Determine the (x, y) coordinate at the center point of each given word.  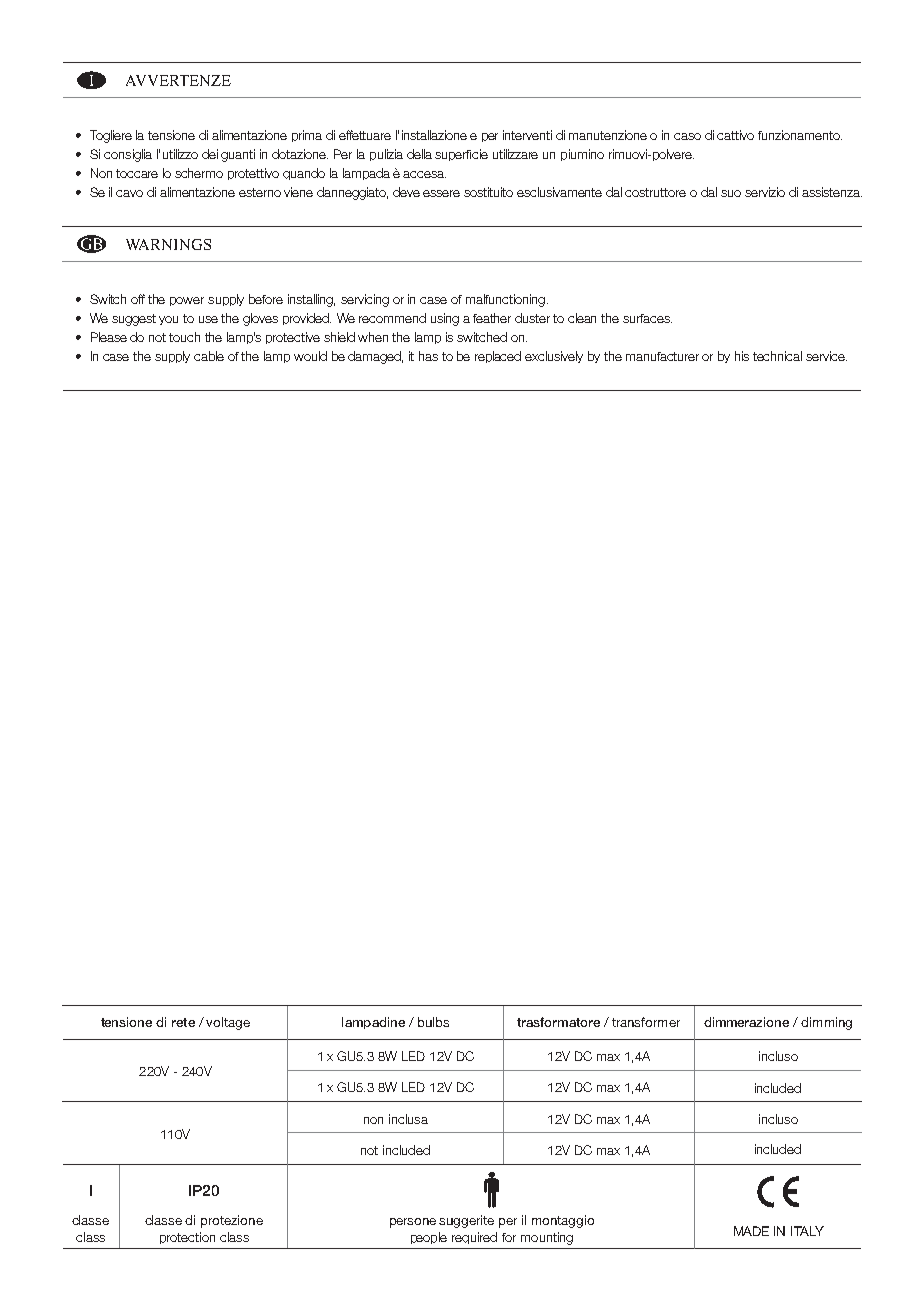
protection (187, 1238)
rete (183, 1022)
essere (441, 193)
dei (210, 154)
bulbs (433, 1022)
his (742, 356)
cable (209, 356)
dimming (826, 1023)
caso (687, 136)
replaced (498, 357)
